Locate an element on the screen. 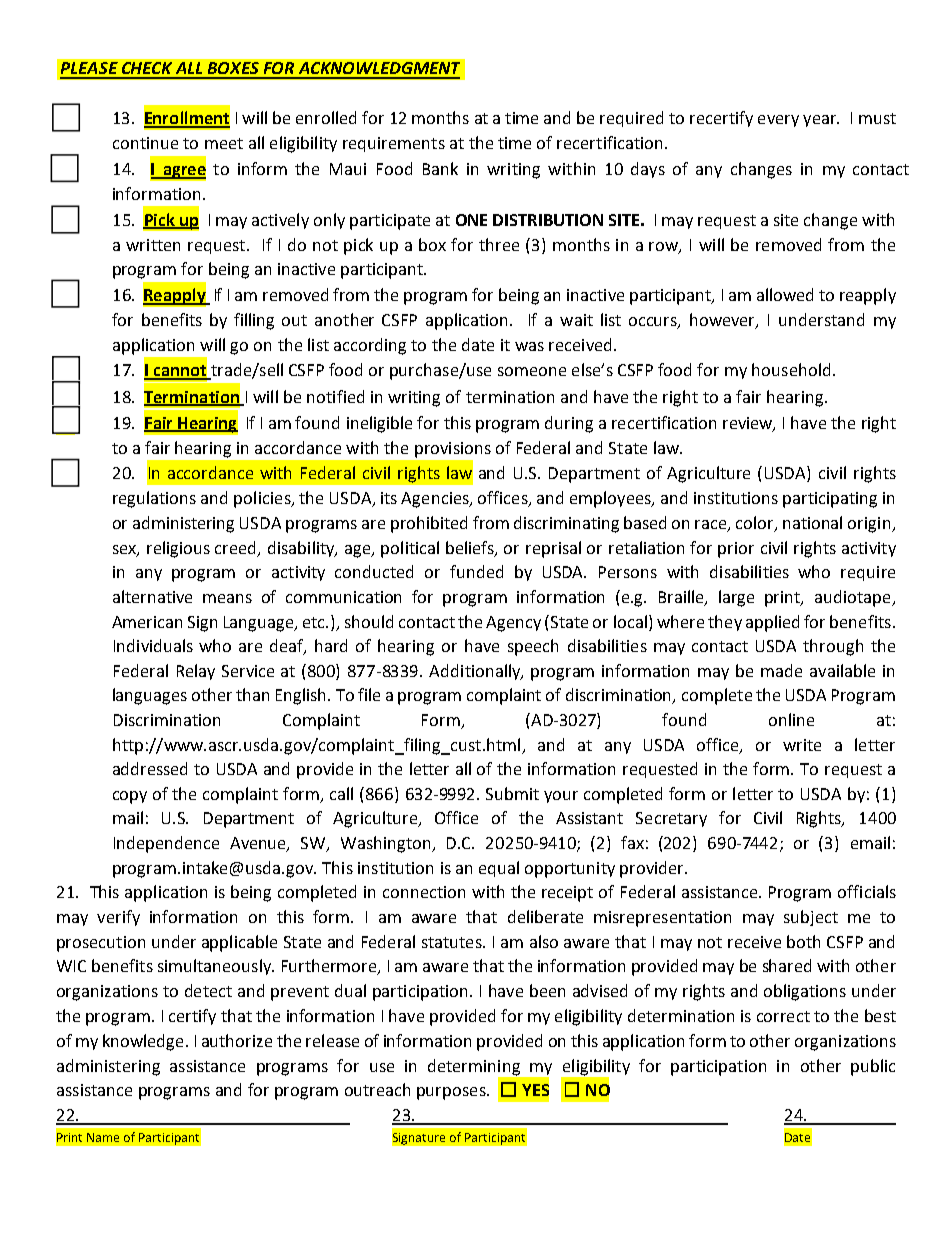 This screenshot has width=952, height=1233. filling is located at coordinates (254, 321).
